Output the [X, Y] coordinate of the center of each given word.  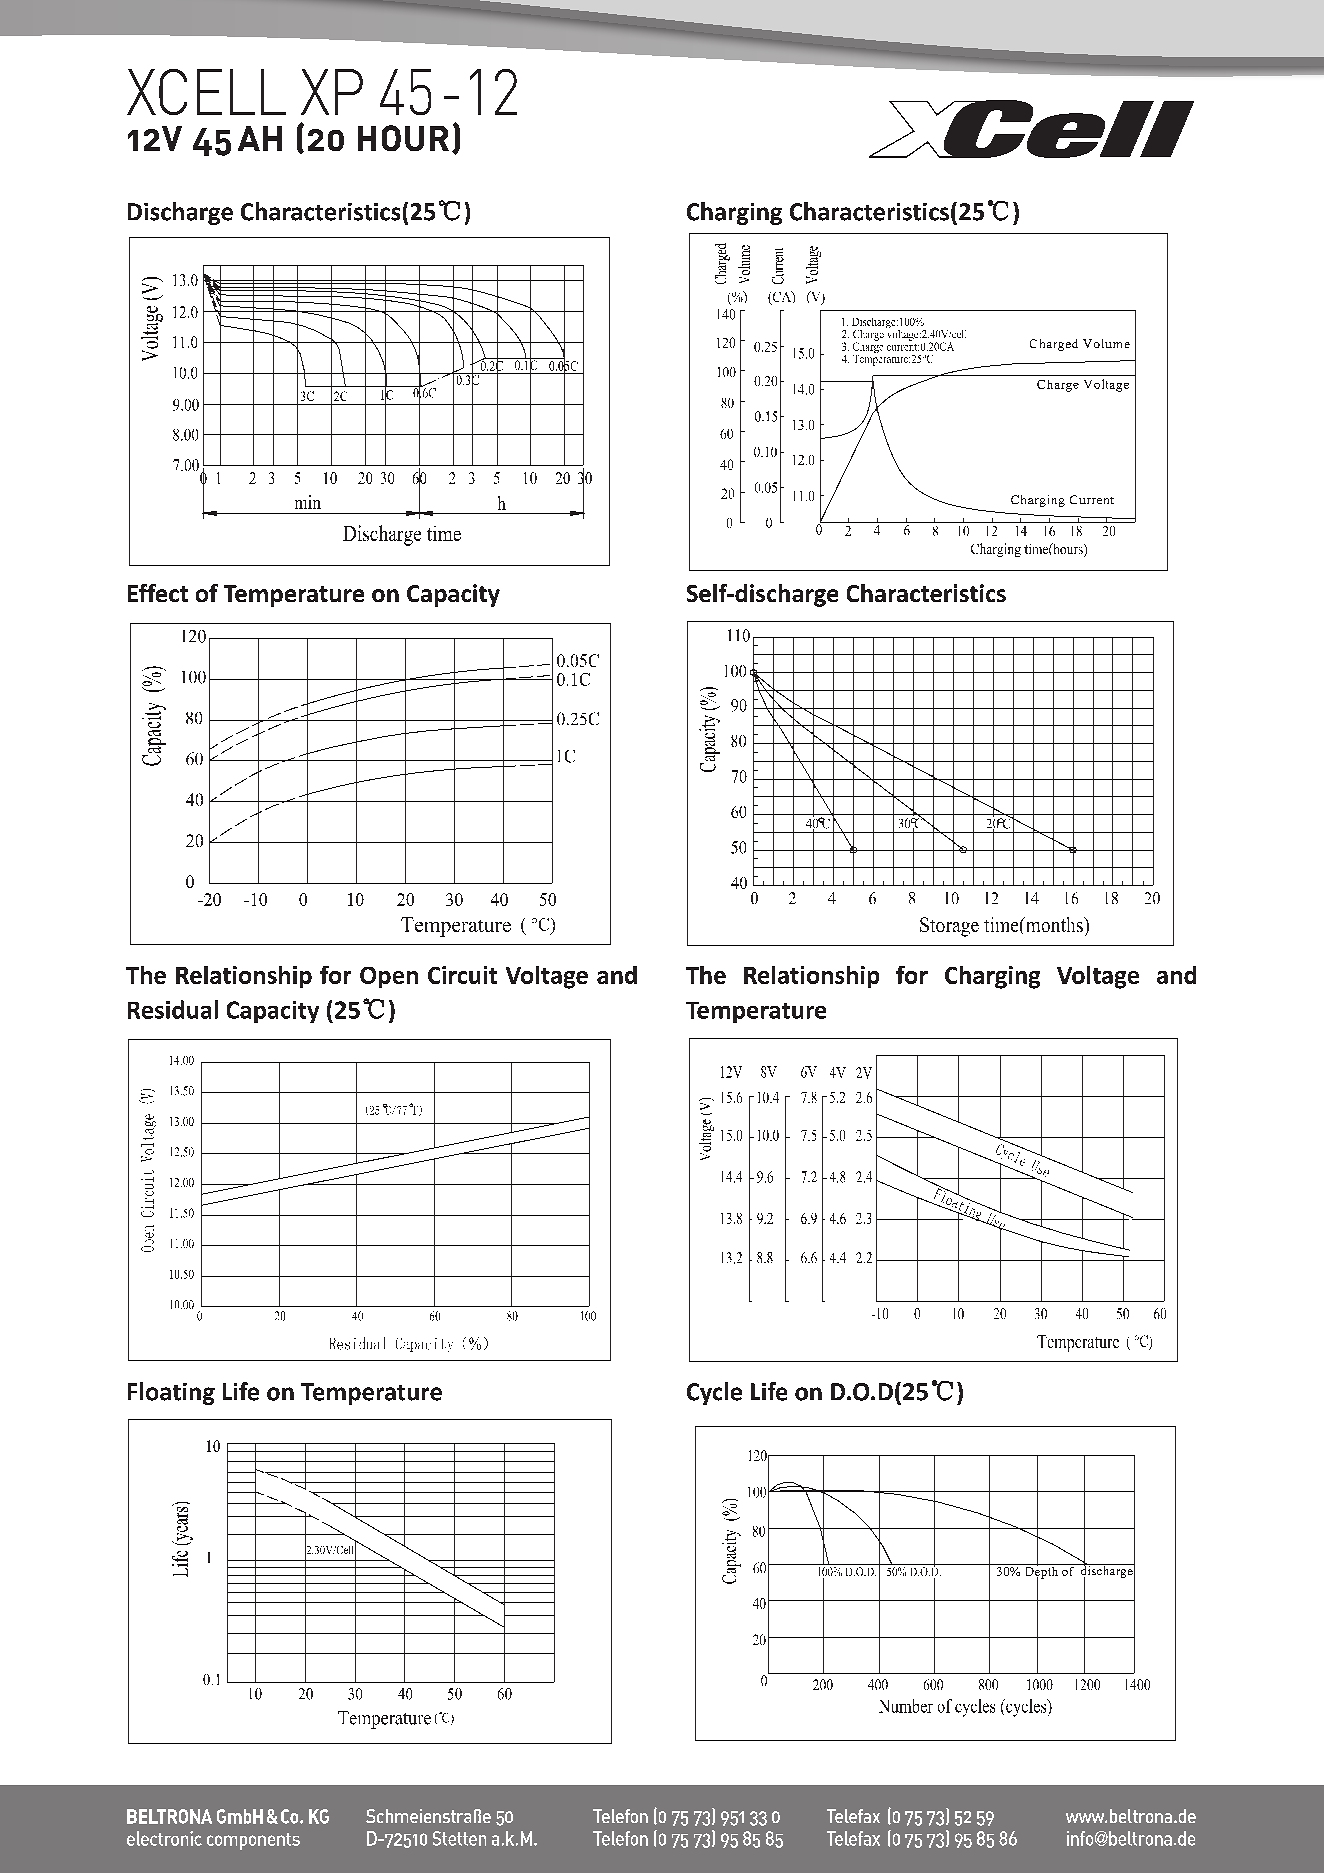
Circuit [462, 975]
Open [389, 977]
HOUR [403, 138]
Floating [171, 1393]
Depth [1041, 1572]
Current [1092, 499]
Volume [1106, 343]
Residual [173, 1009]
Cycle [714, 1393]
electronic [164, 1838]
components [253, 1841]
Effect [158, 593]
